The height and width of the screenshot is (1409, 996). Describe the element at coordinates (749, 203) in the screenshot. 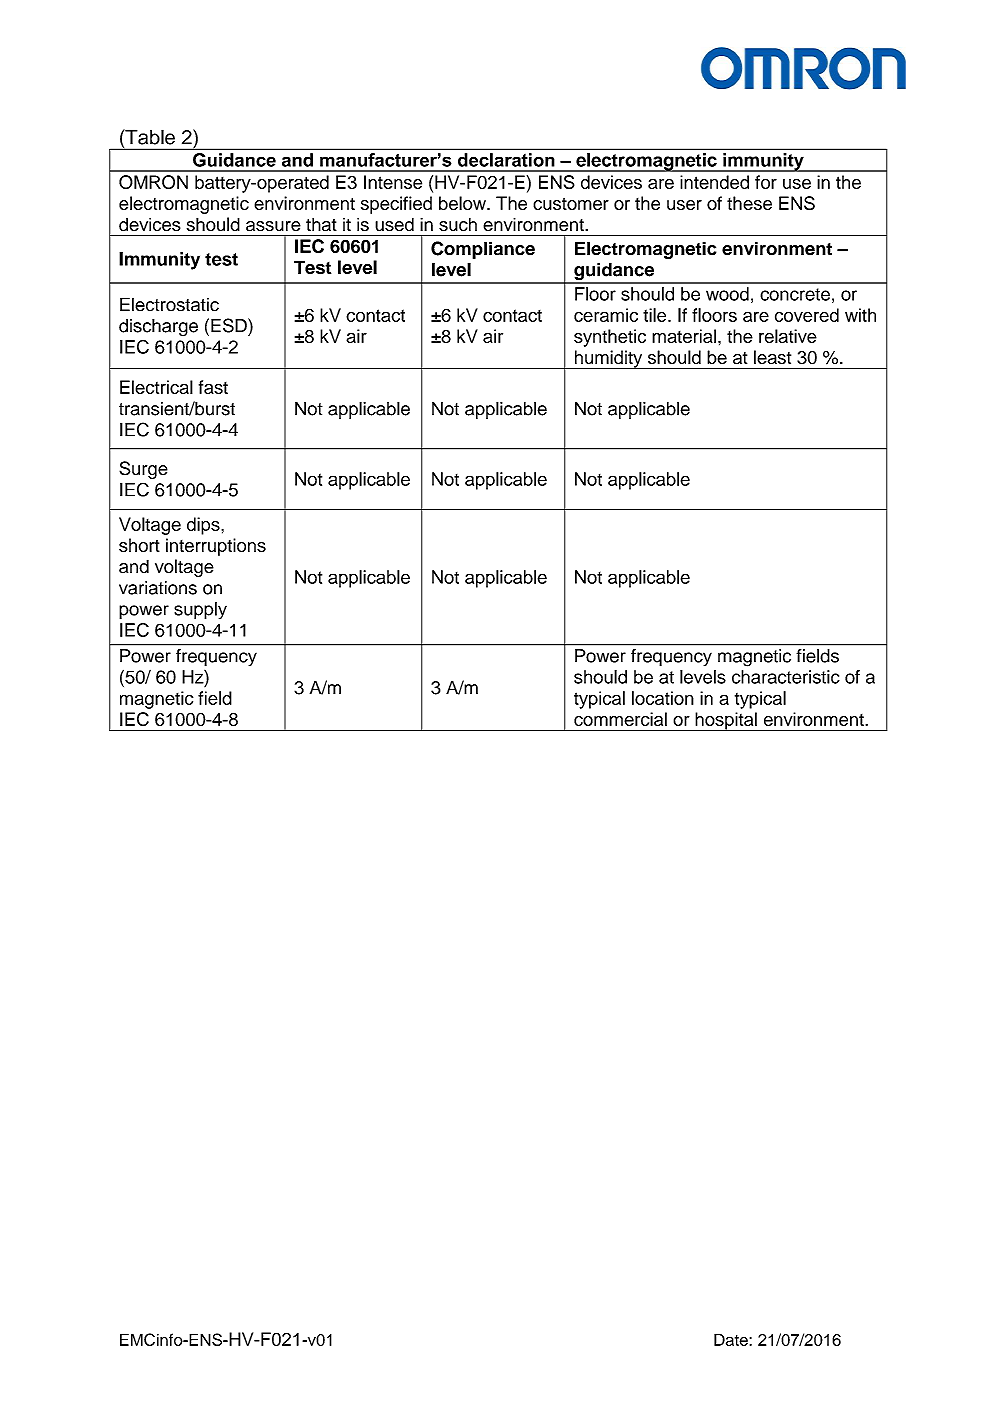

I see `these` at that location.
